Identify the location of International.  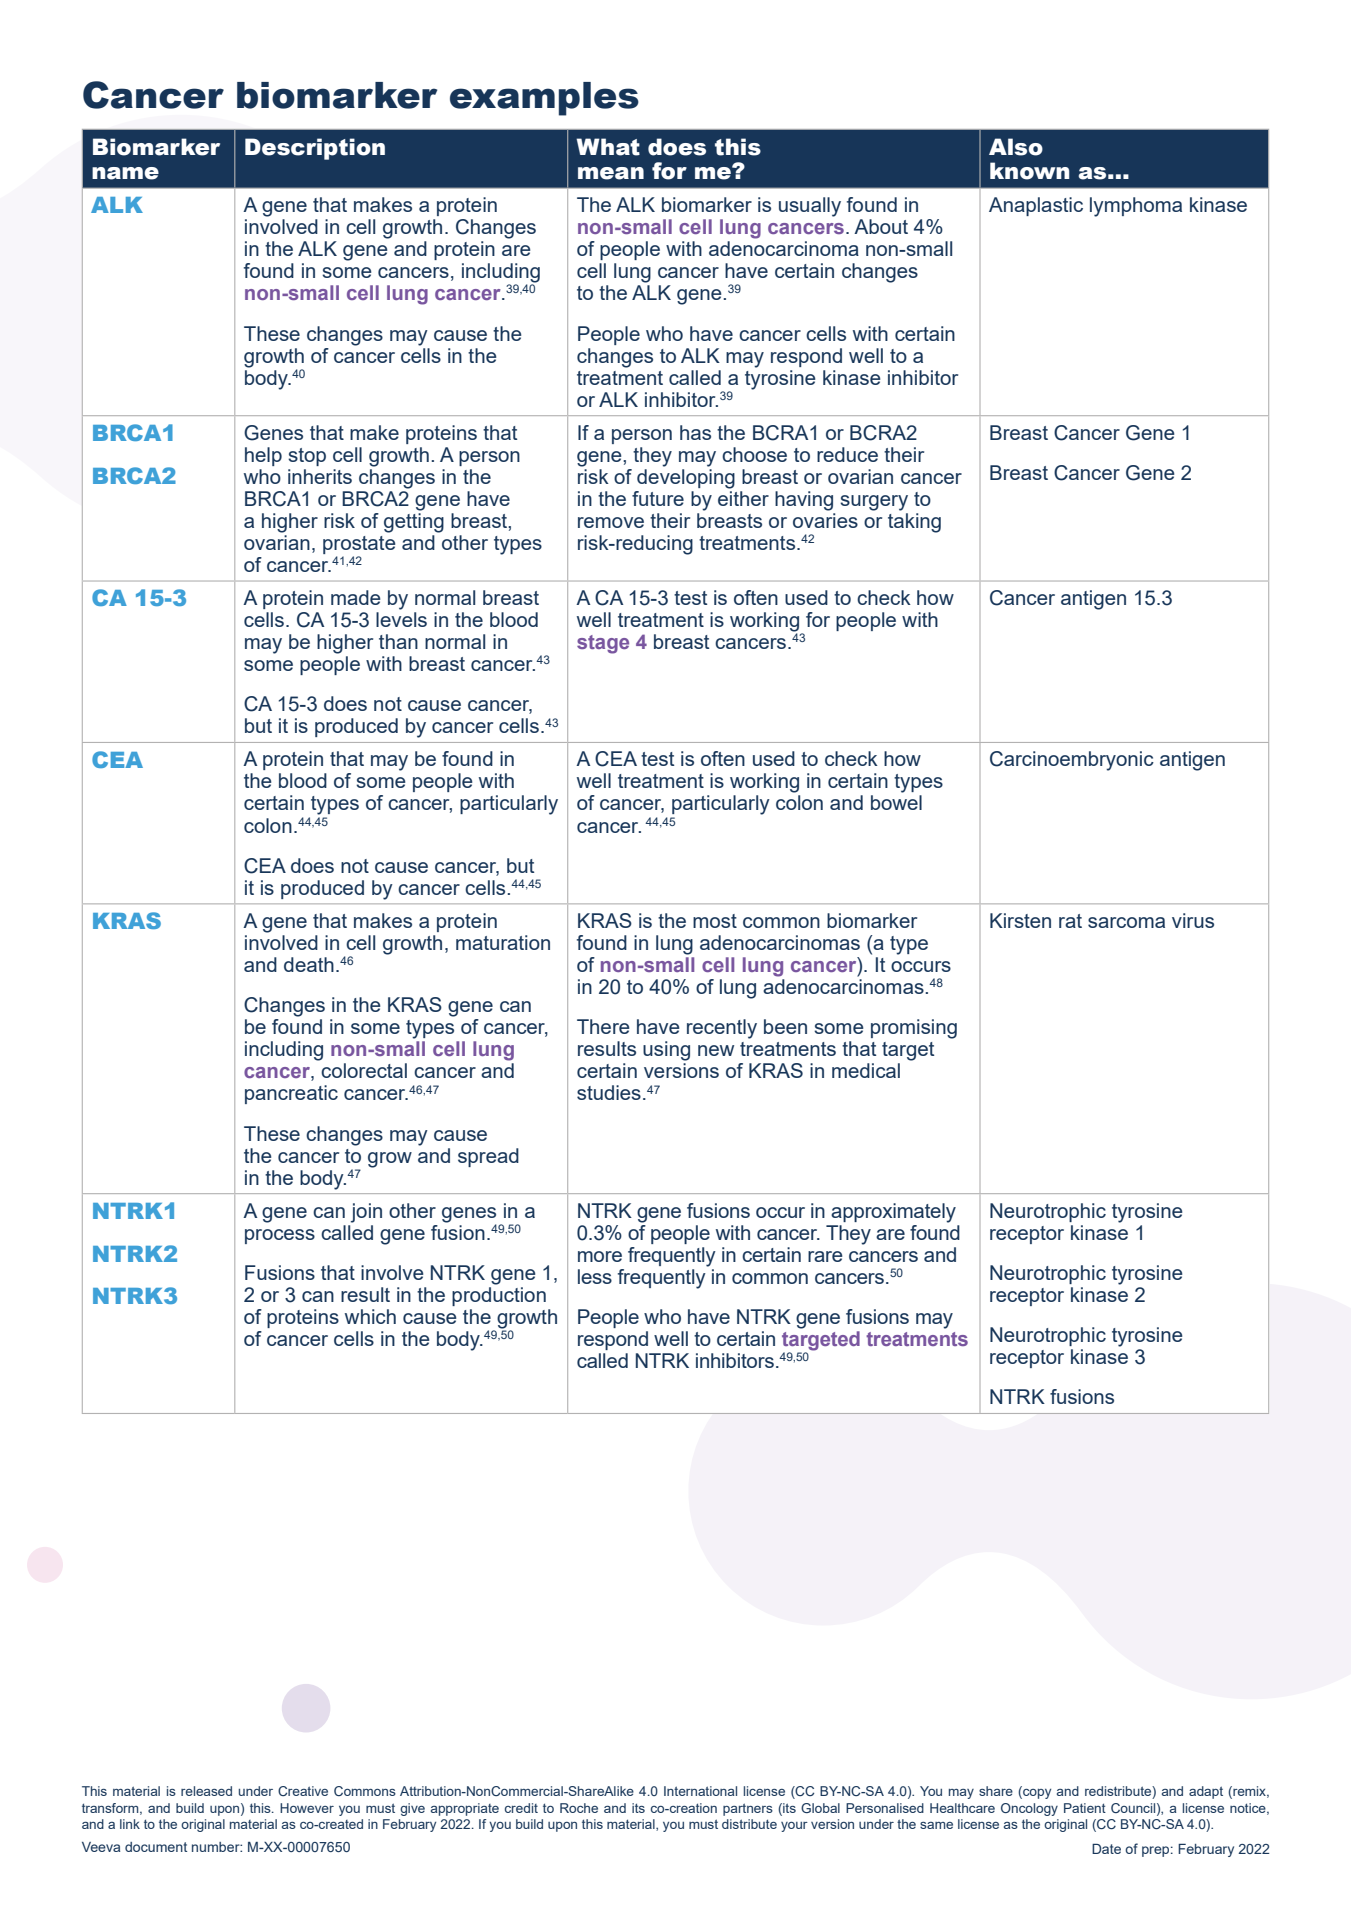
(700, 1791).
